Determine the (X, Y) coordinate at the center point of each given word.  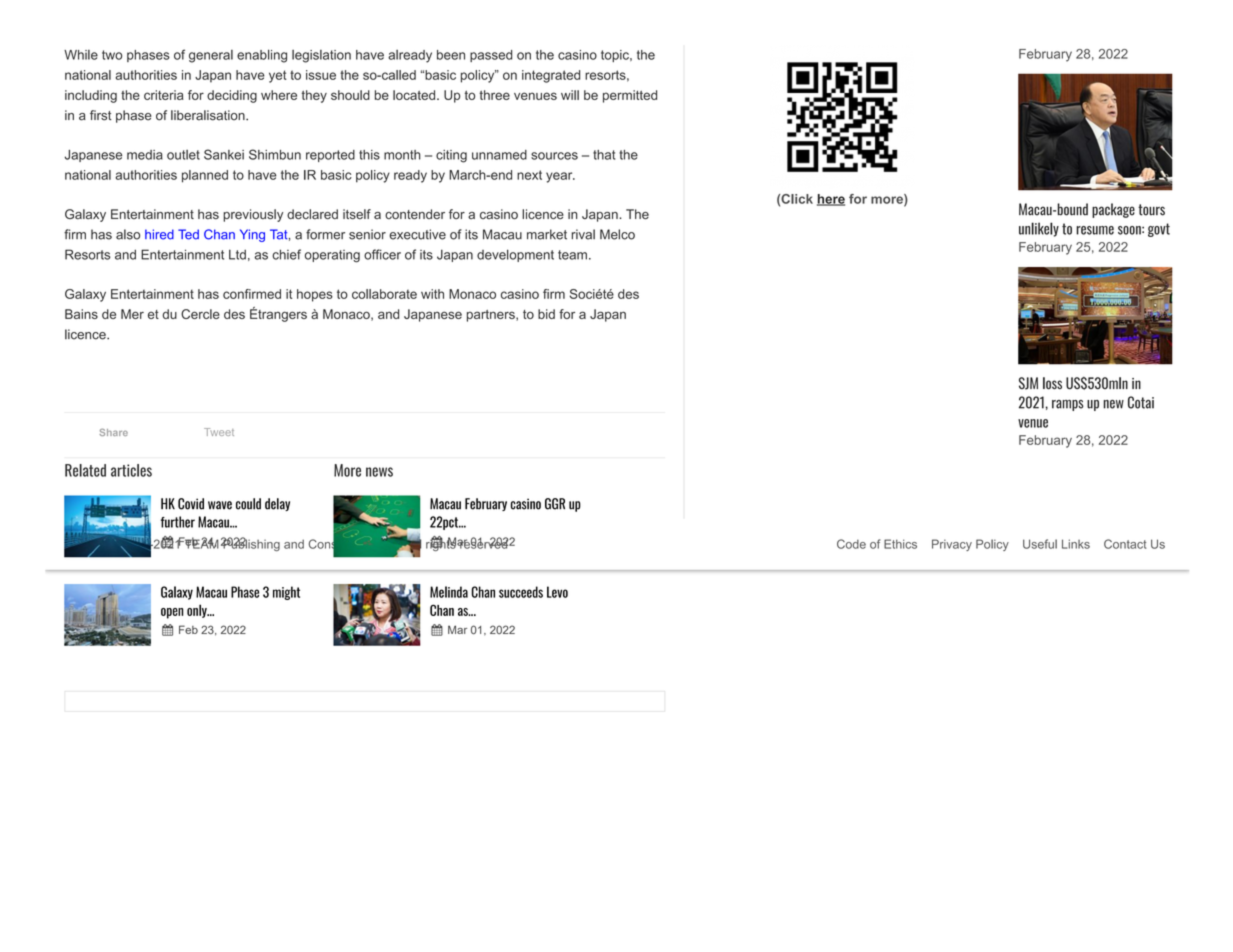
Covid (191, 504)
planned (205, 176)
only (198, 611)
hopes (315, 295)
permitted (630, 96)
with (432, 294)
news (379, 472)
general (211, 56)
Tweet (219, 432)
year (560, 177)
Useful (1040, 544)
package (1113, 210)
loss (1052, 383)
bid (546, 314)
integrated (551, 76)
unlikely (1039, 229)
